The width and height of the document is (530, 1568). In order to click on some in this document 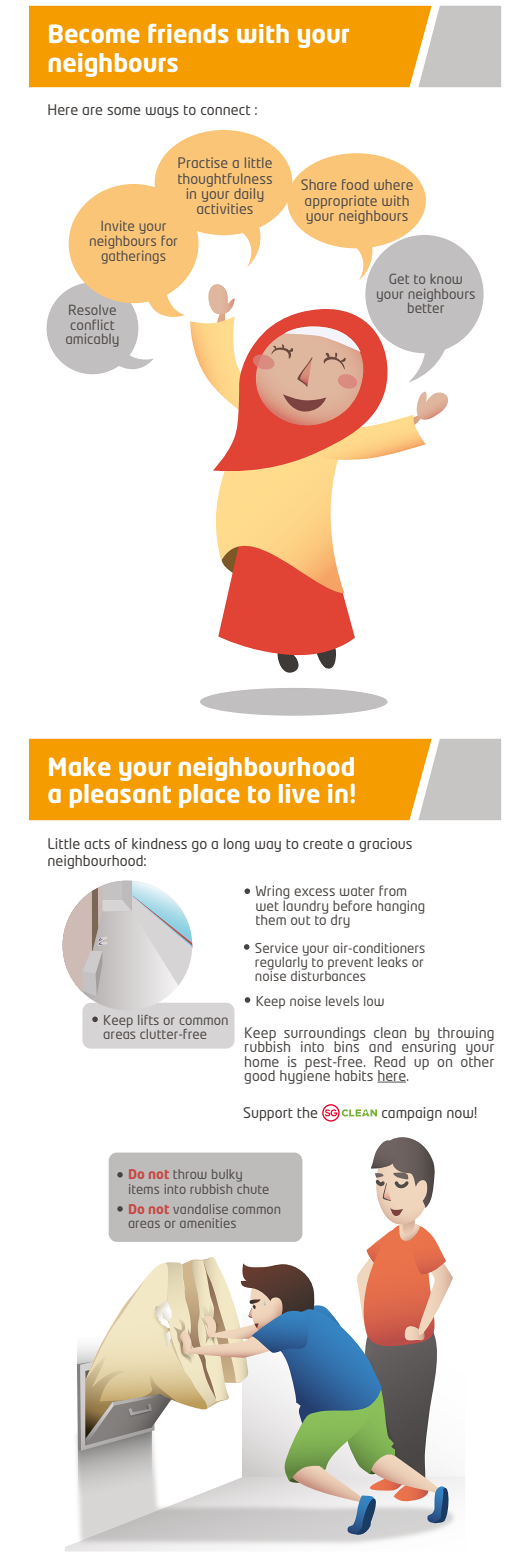, I will do `click(123, 111)`.
